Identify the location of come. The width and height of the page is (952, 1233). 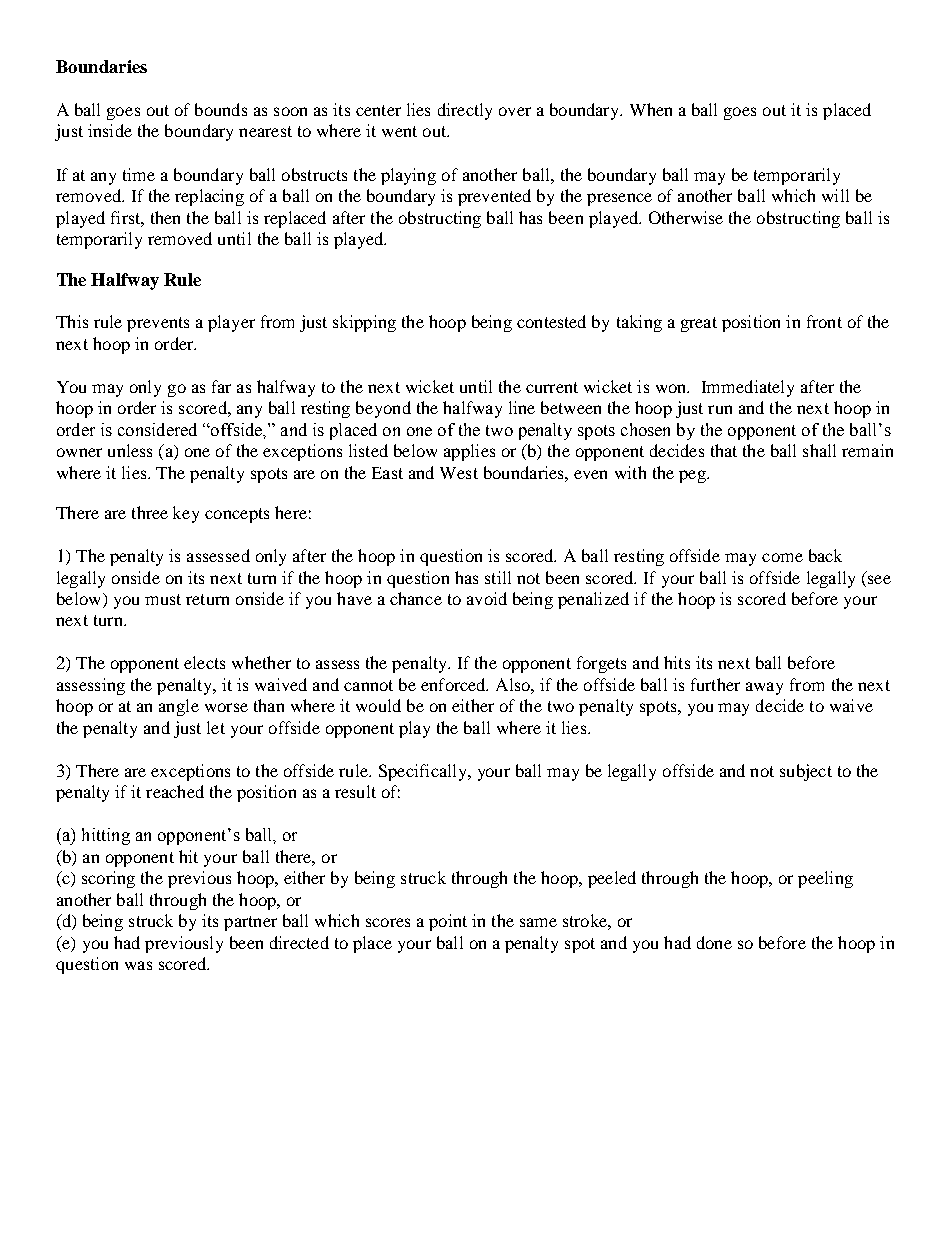
(782, 557).
